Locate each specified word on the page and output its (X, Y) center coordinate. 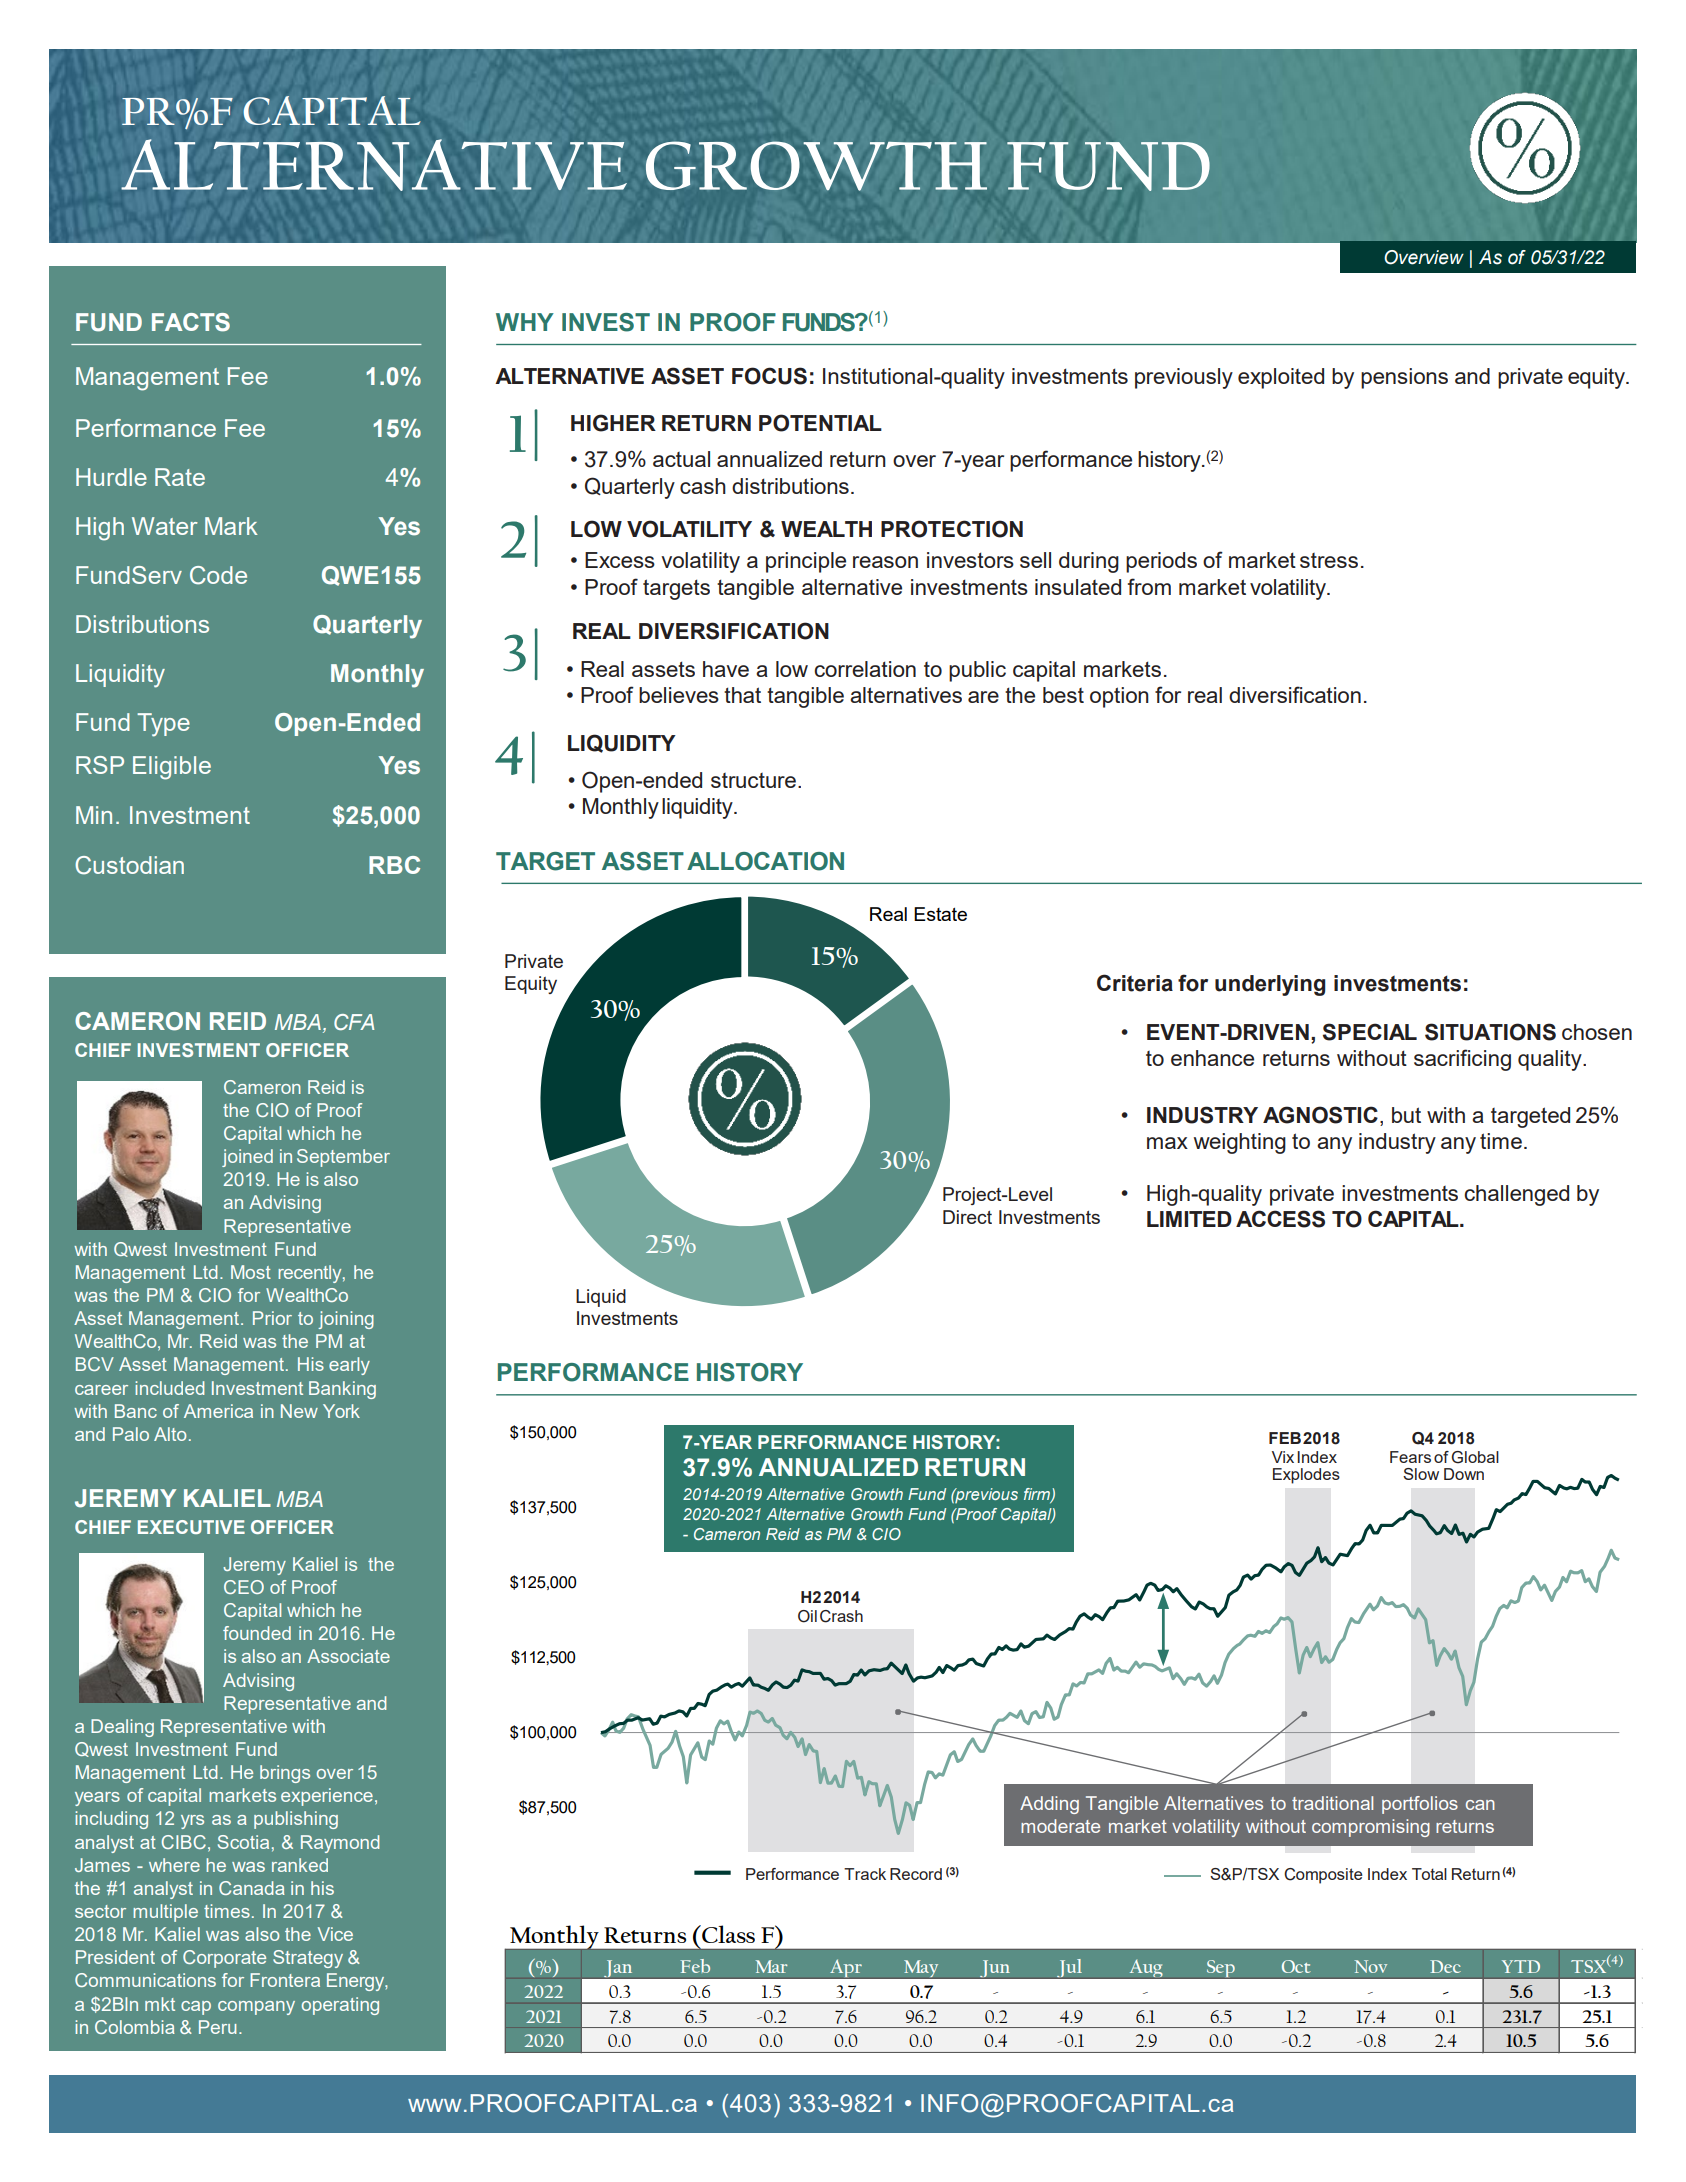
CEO (244, 1587)
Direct (967, 1217)
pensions (1404, 378)
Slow (1421, 1474)
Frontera (285, 1980)
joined (247, 1158)
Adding (1049, 1805)
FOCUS (769, 376)
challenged (1516, 1195)
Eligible (172, 768)
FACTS (191, 322)
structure (753, 780)
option (1119, 697)
